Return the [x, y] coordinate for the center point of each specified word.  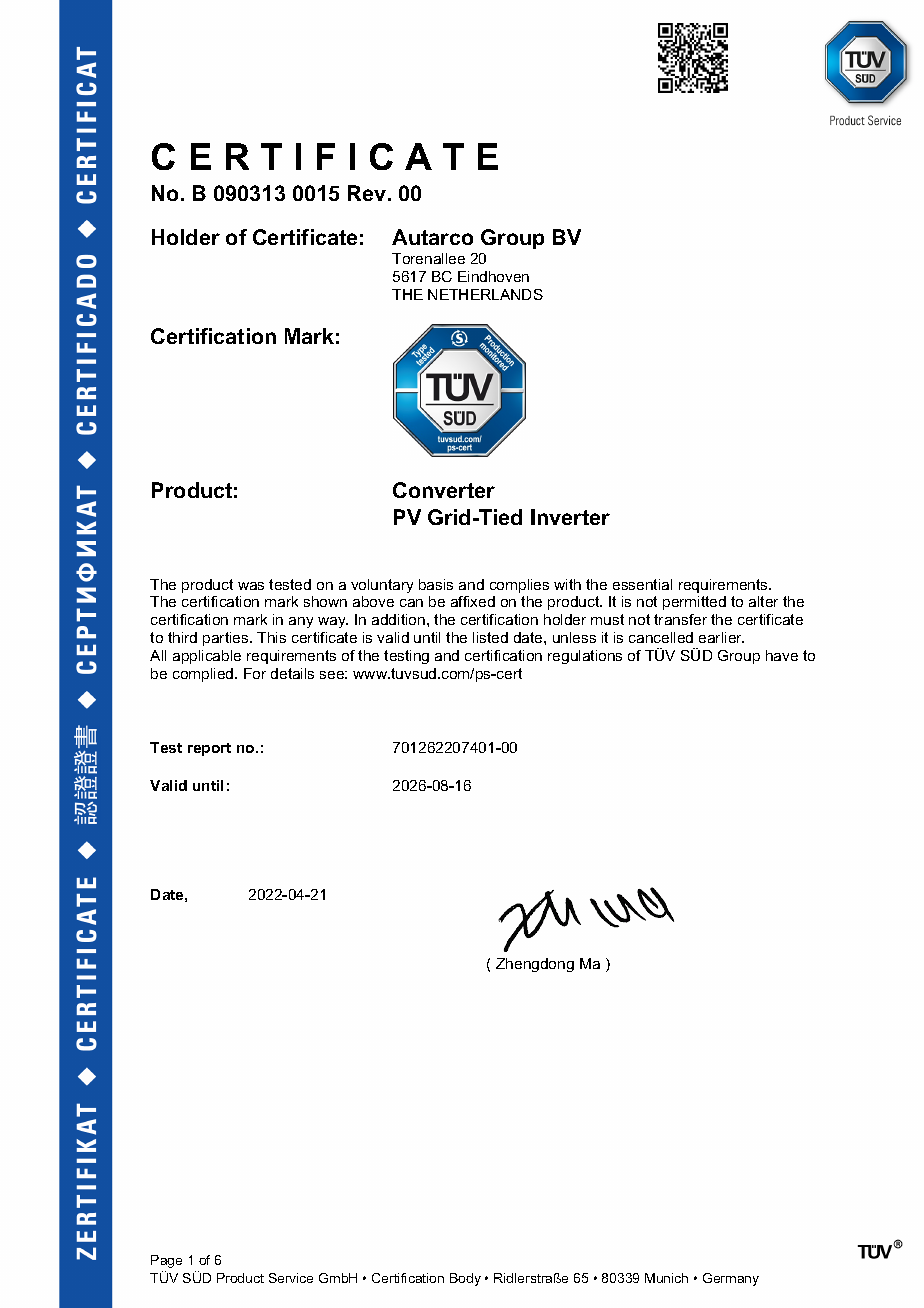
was [251, 586]
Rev [368, 193]
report [209, 749]
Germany [731, 1279]
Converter [444, 490]
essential [642, 584]
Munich [666, 1278]
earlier [721, 637]
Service [291, 1278]
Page [166, 1261]
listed [490, 637]
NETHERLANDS [485, 294]
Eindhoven [493, 276]
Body [465, 1279]
